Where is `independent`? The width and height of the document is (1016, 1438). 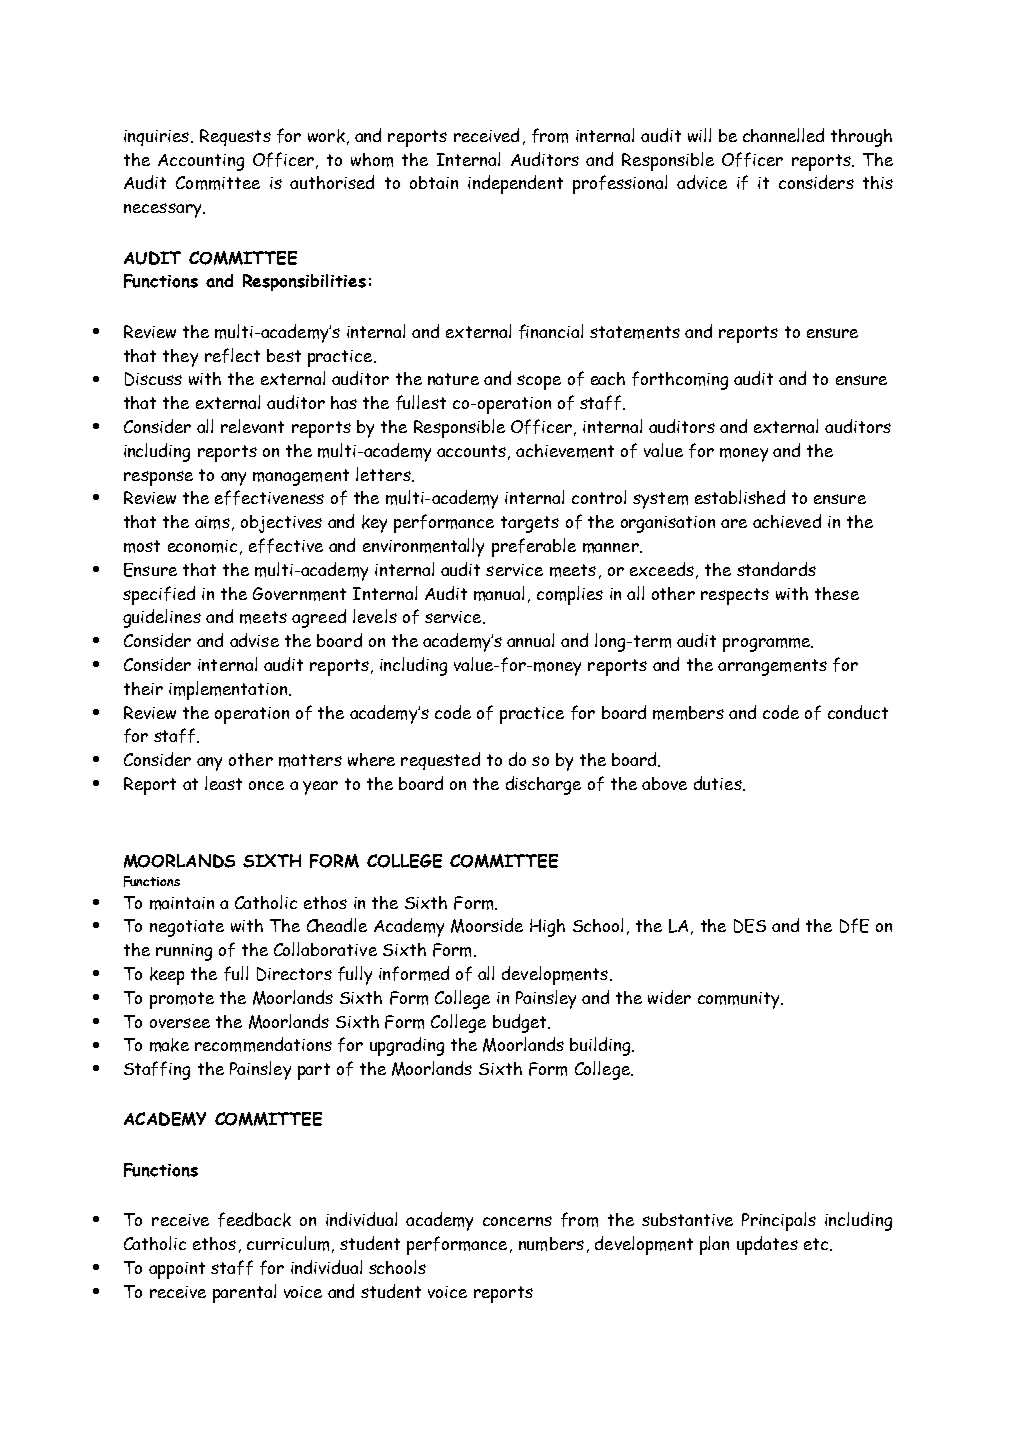 independent is located at coordinates (515, 184).
